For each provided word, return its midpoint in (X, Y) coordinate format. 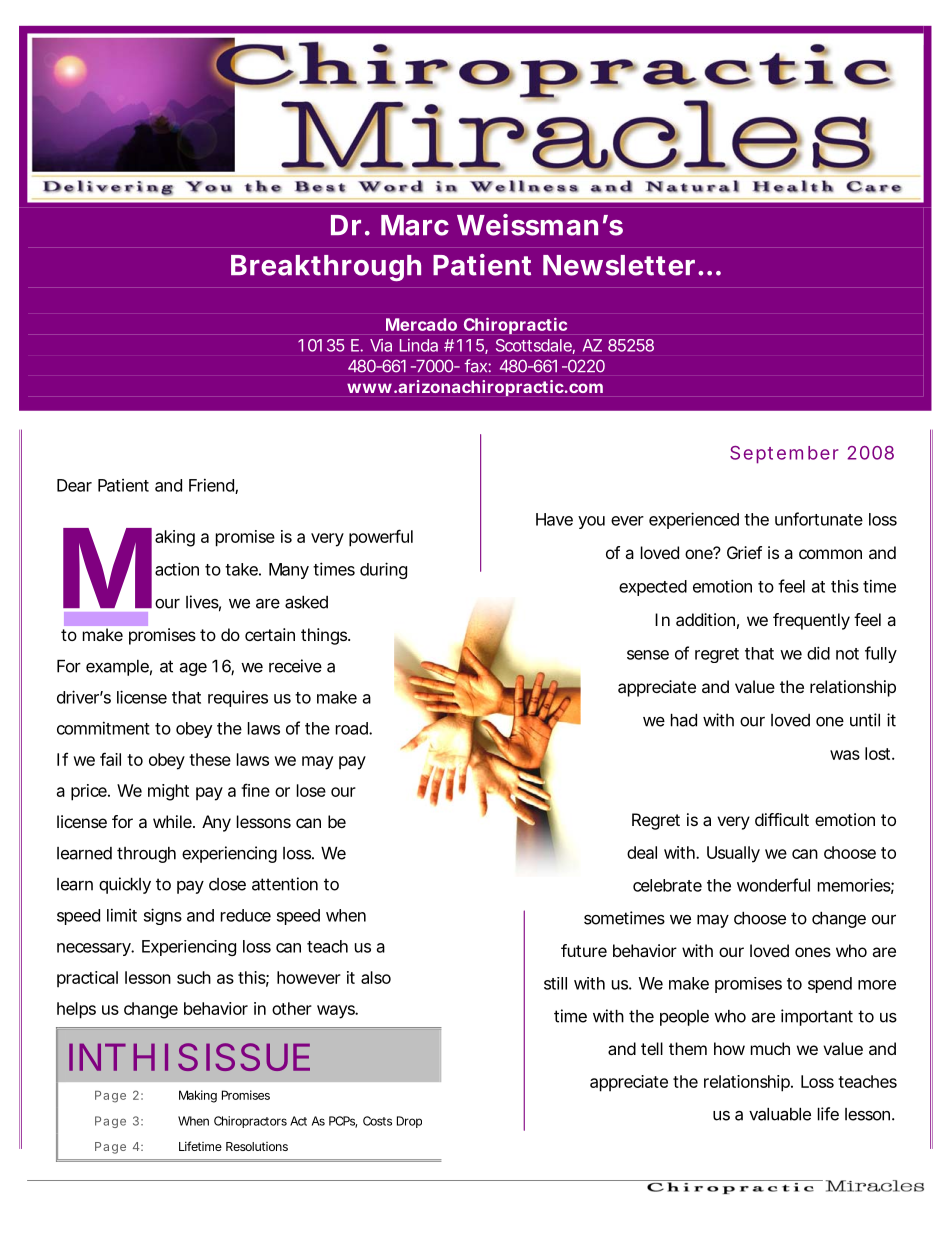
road (353, 728)
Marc (415, 225)
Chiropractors (250, 1122)
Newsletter (619, 265)
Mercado (421, 324)
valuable (780, 1114)
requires (238, 699)
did (818, 653)
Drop (409, 1122)
